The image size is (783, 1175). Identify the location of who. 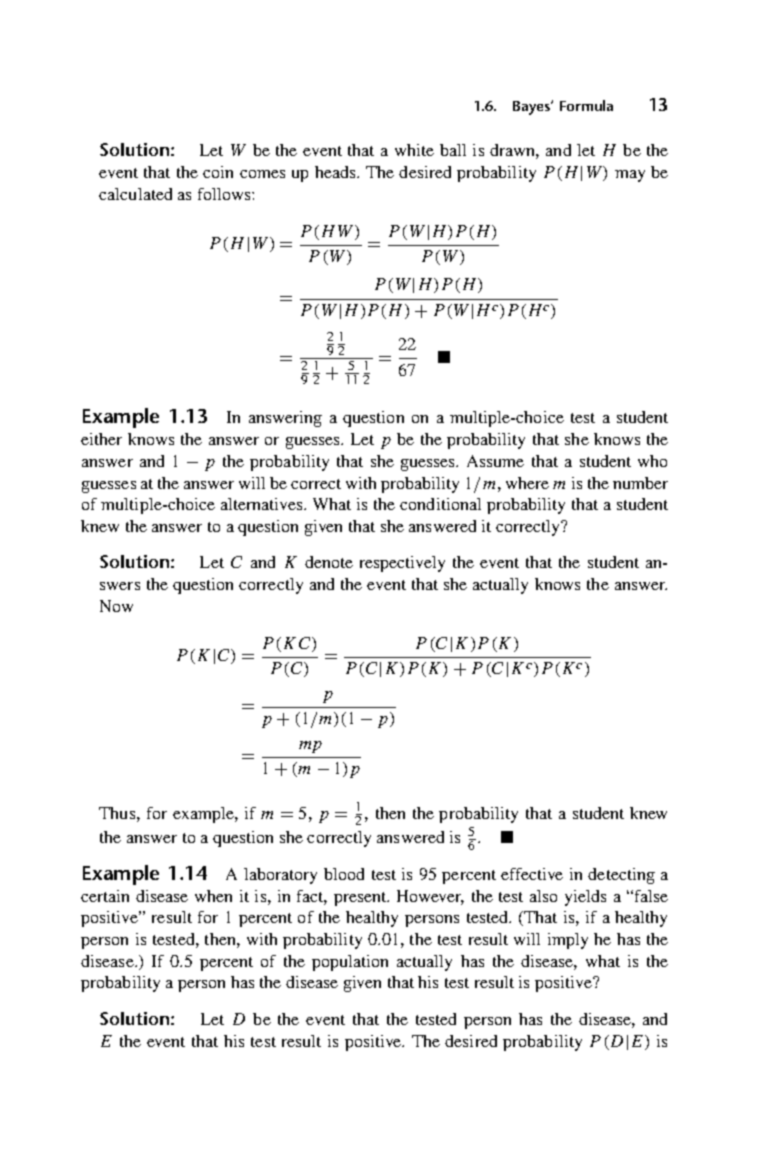
(652, 461).
